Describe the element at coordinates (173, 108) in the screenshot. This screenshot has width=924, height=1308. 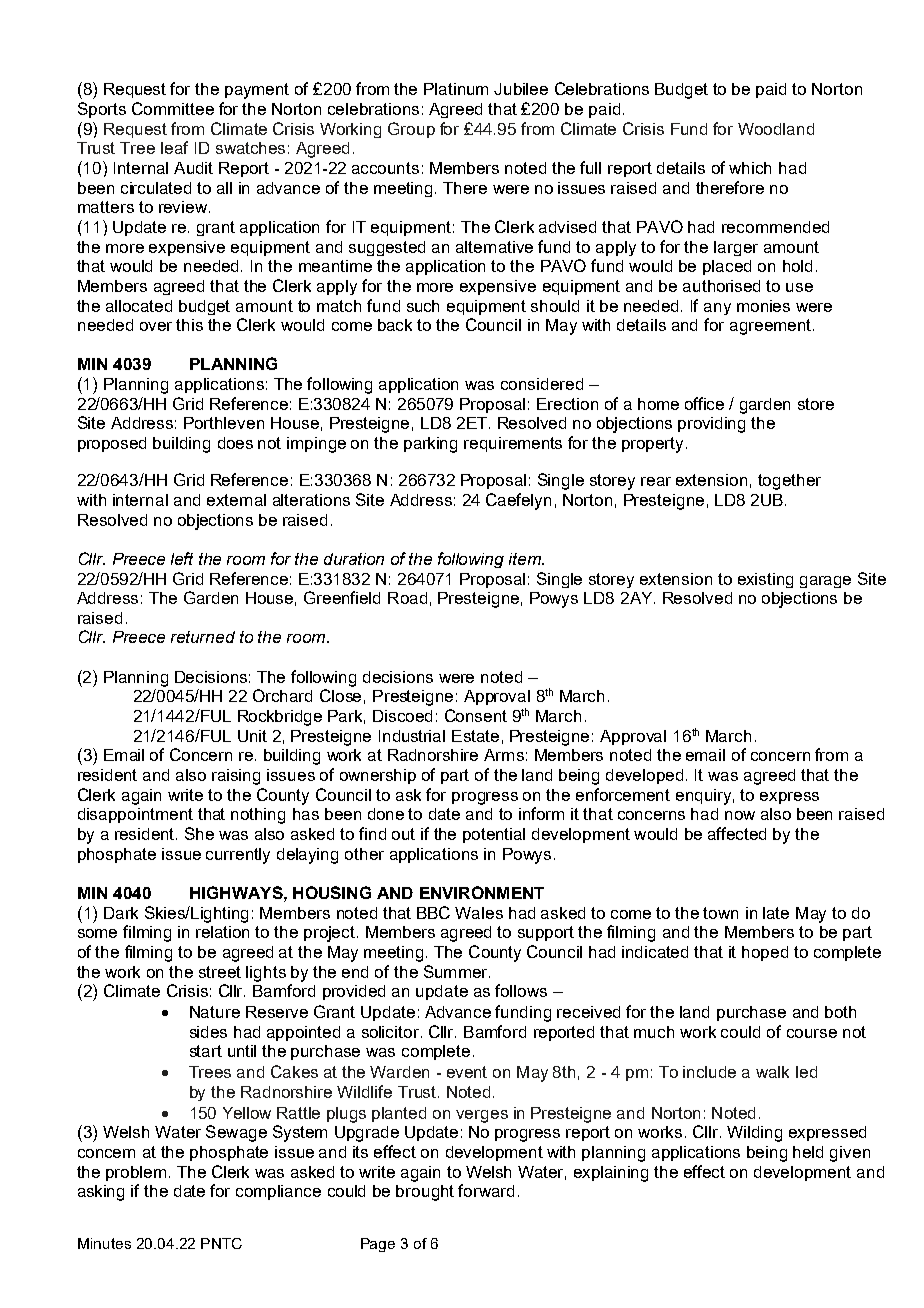
I see `Committee` at that location.
